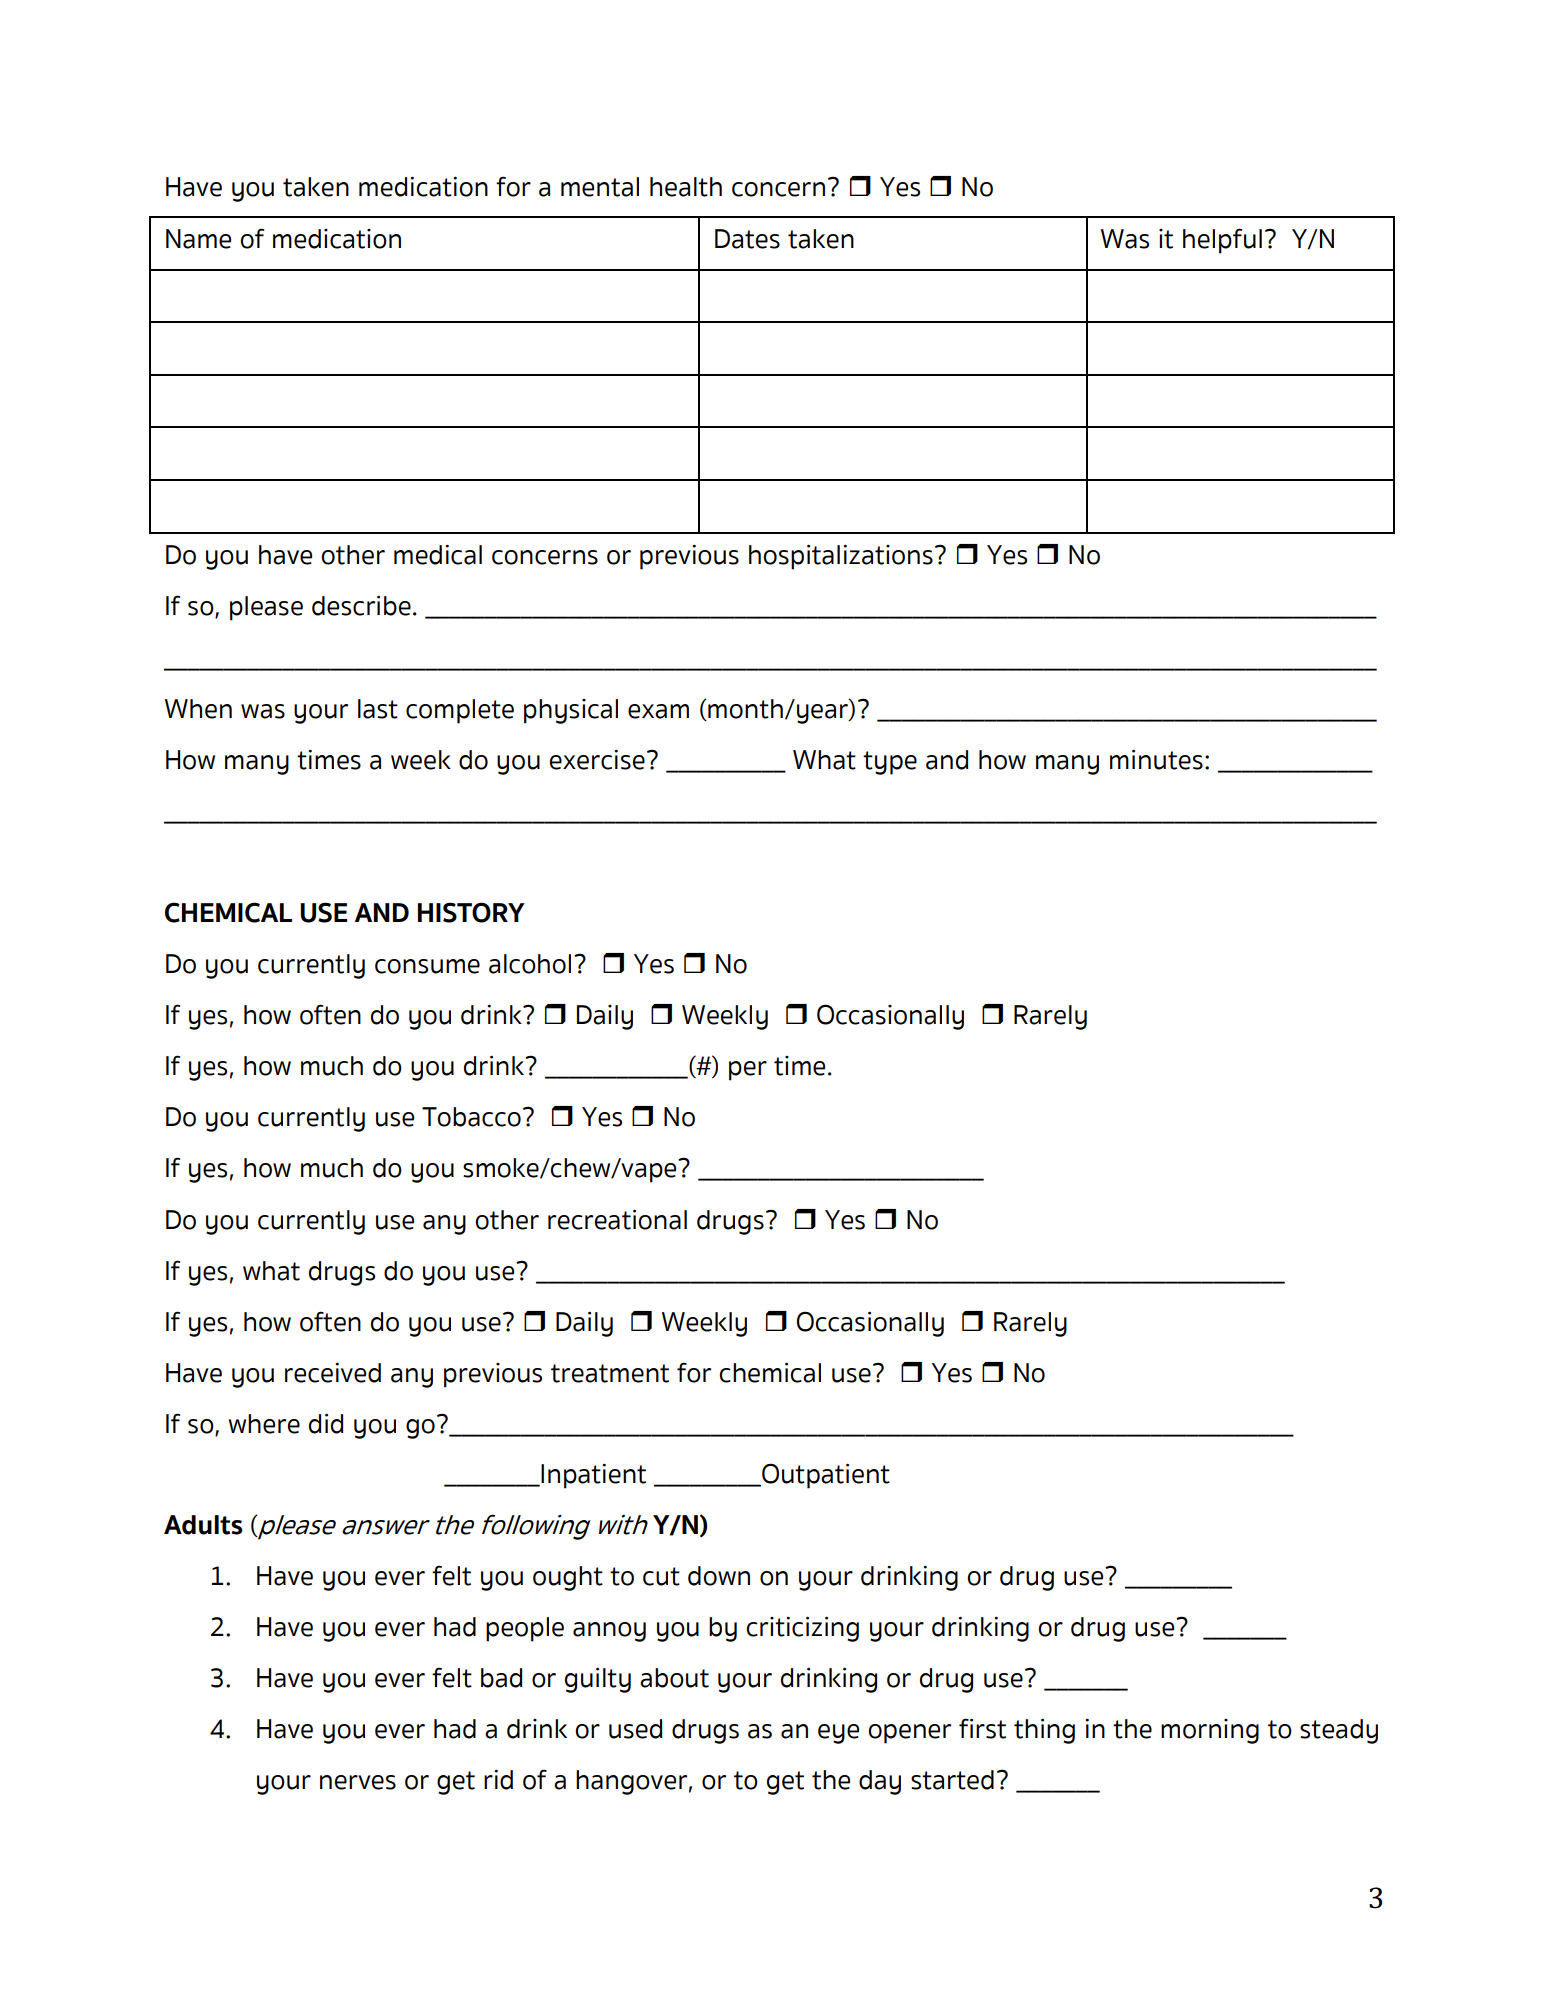  I want to click on minutes, so click(1156, 760).
